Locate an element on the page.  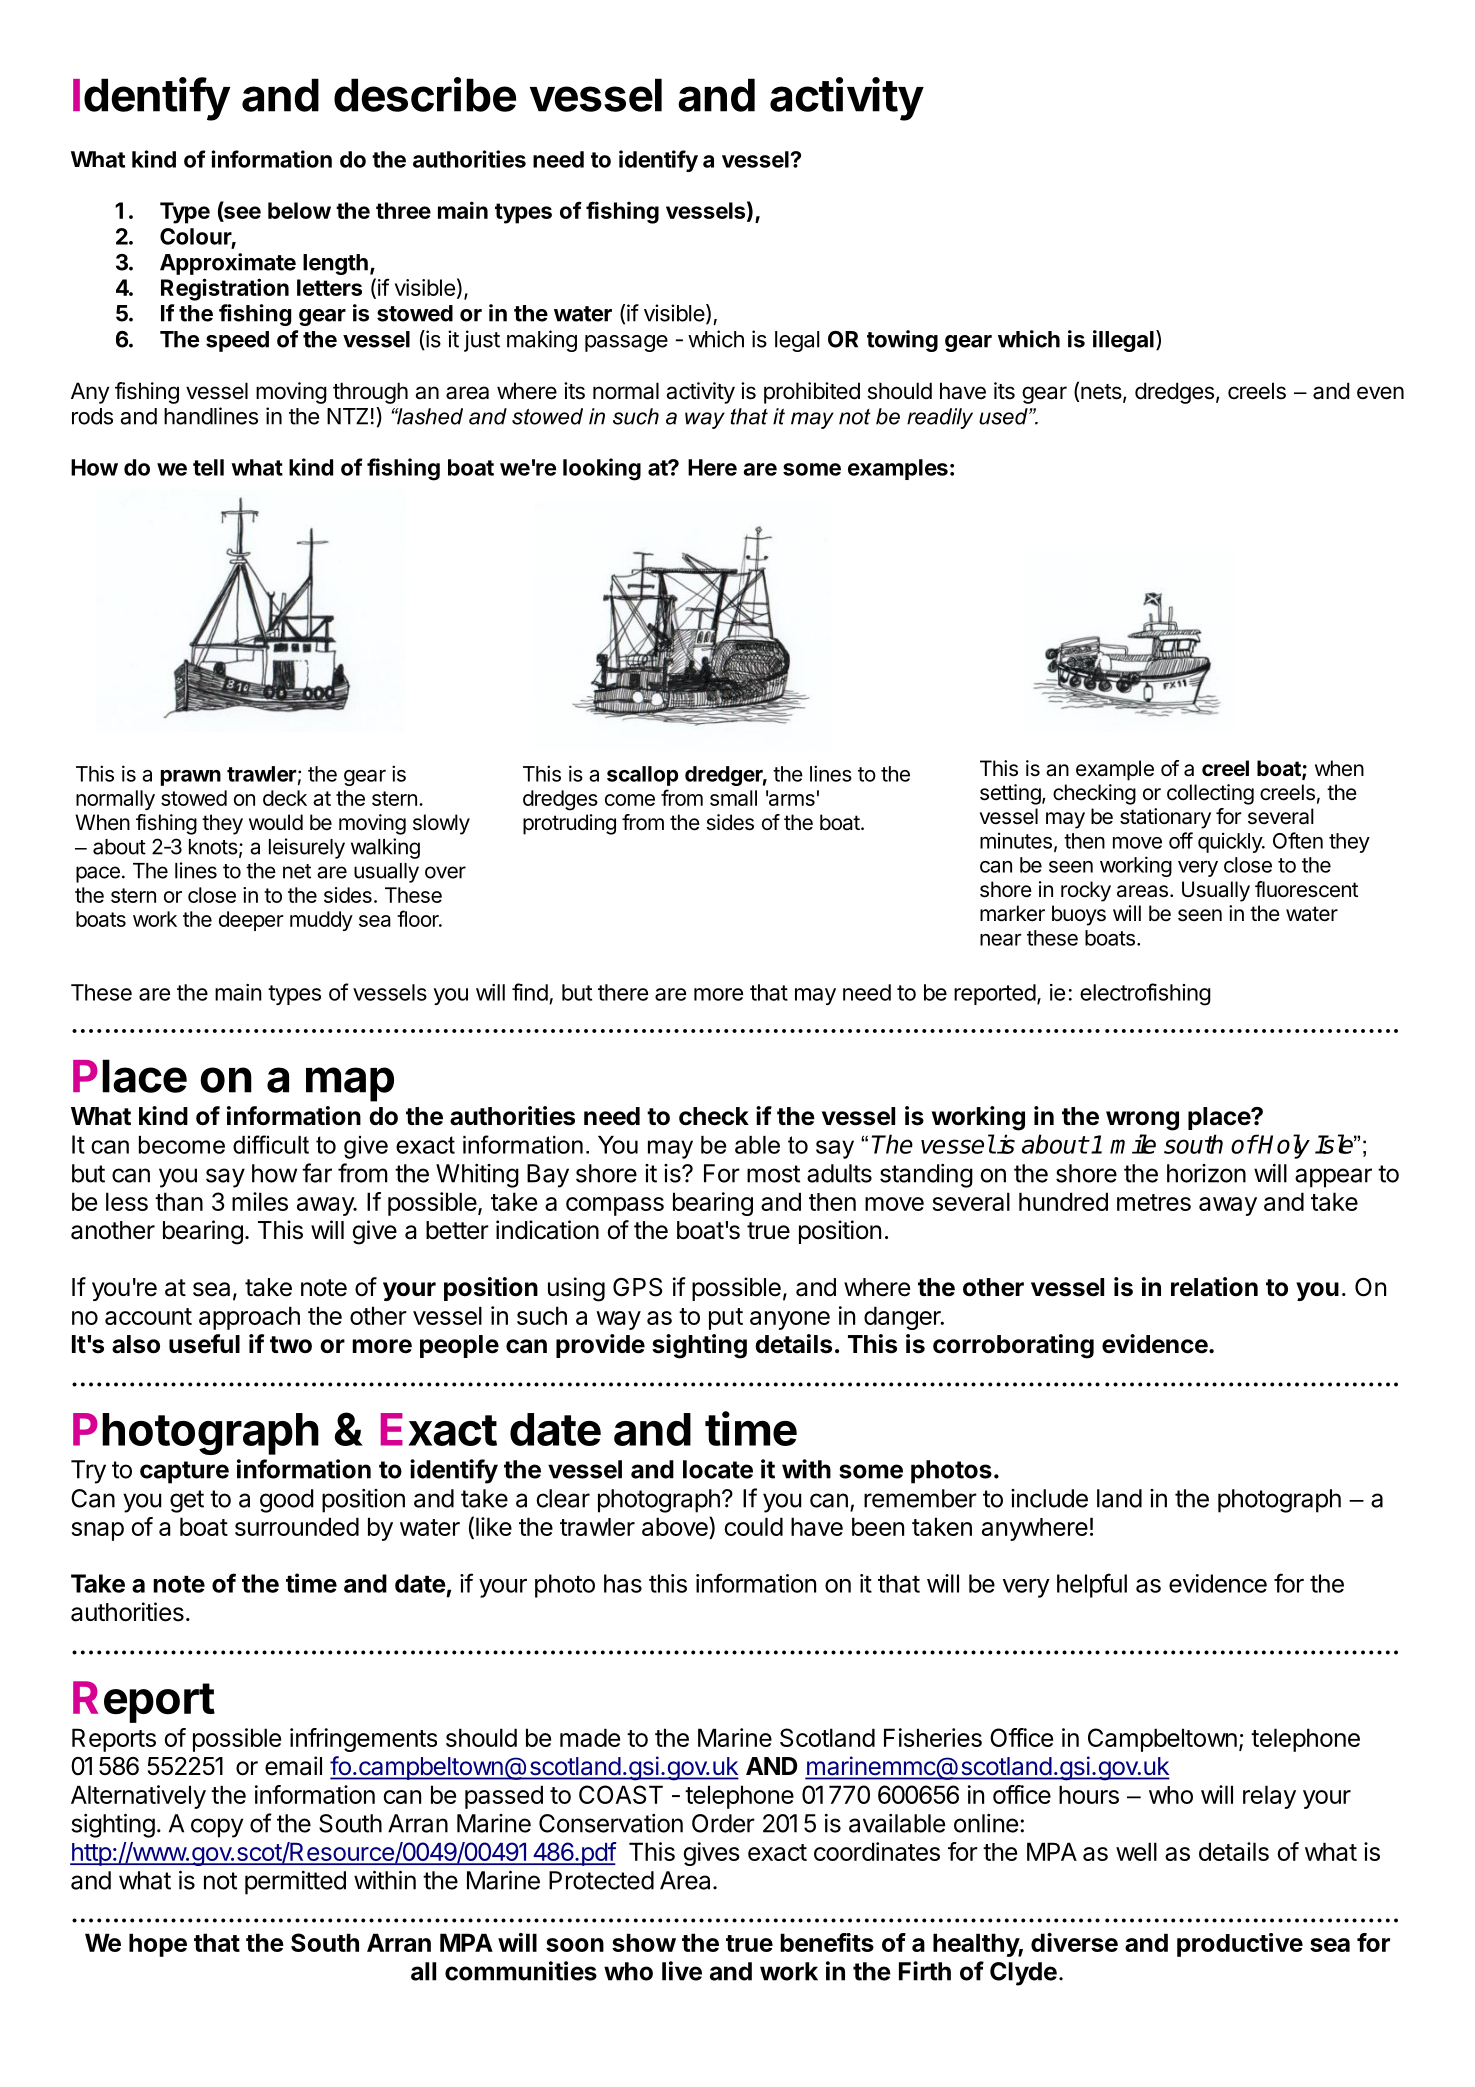
collecting is located at coordinates (1210, 794).
